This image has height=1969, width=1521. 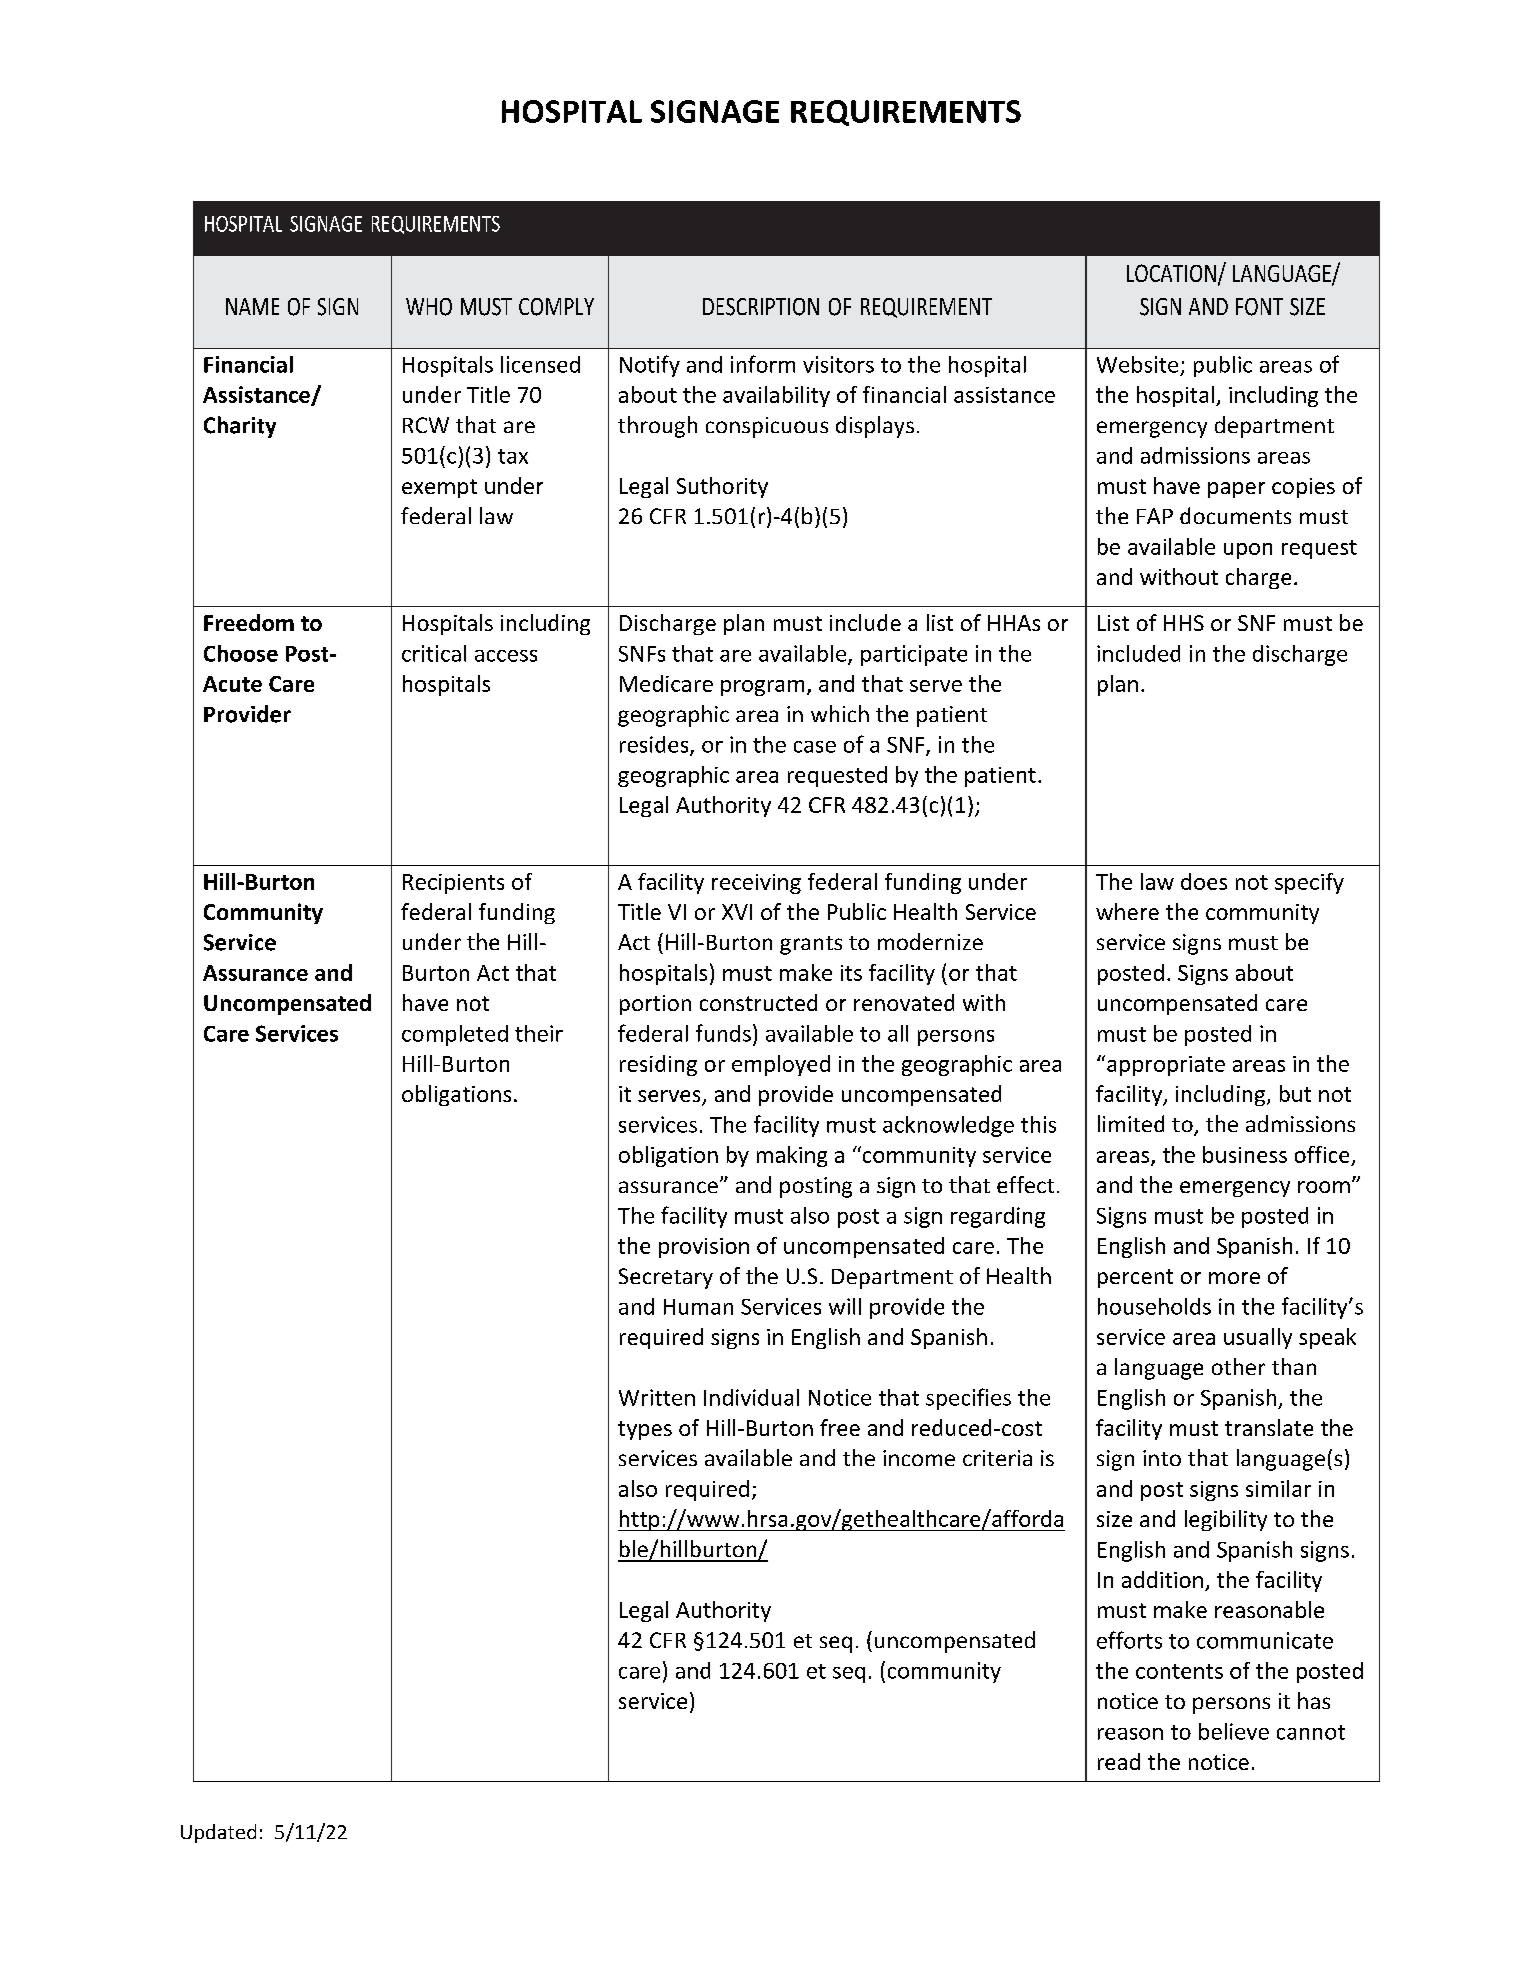 I want to click on WHO, so click(x=429, y=307).
